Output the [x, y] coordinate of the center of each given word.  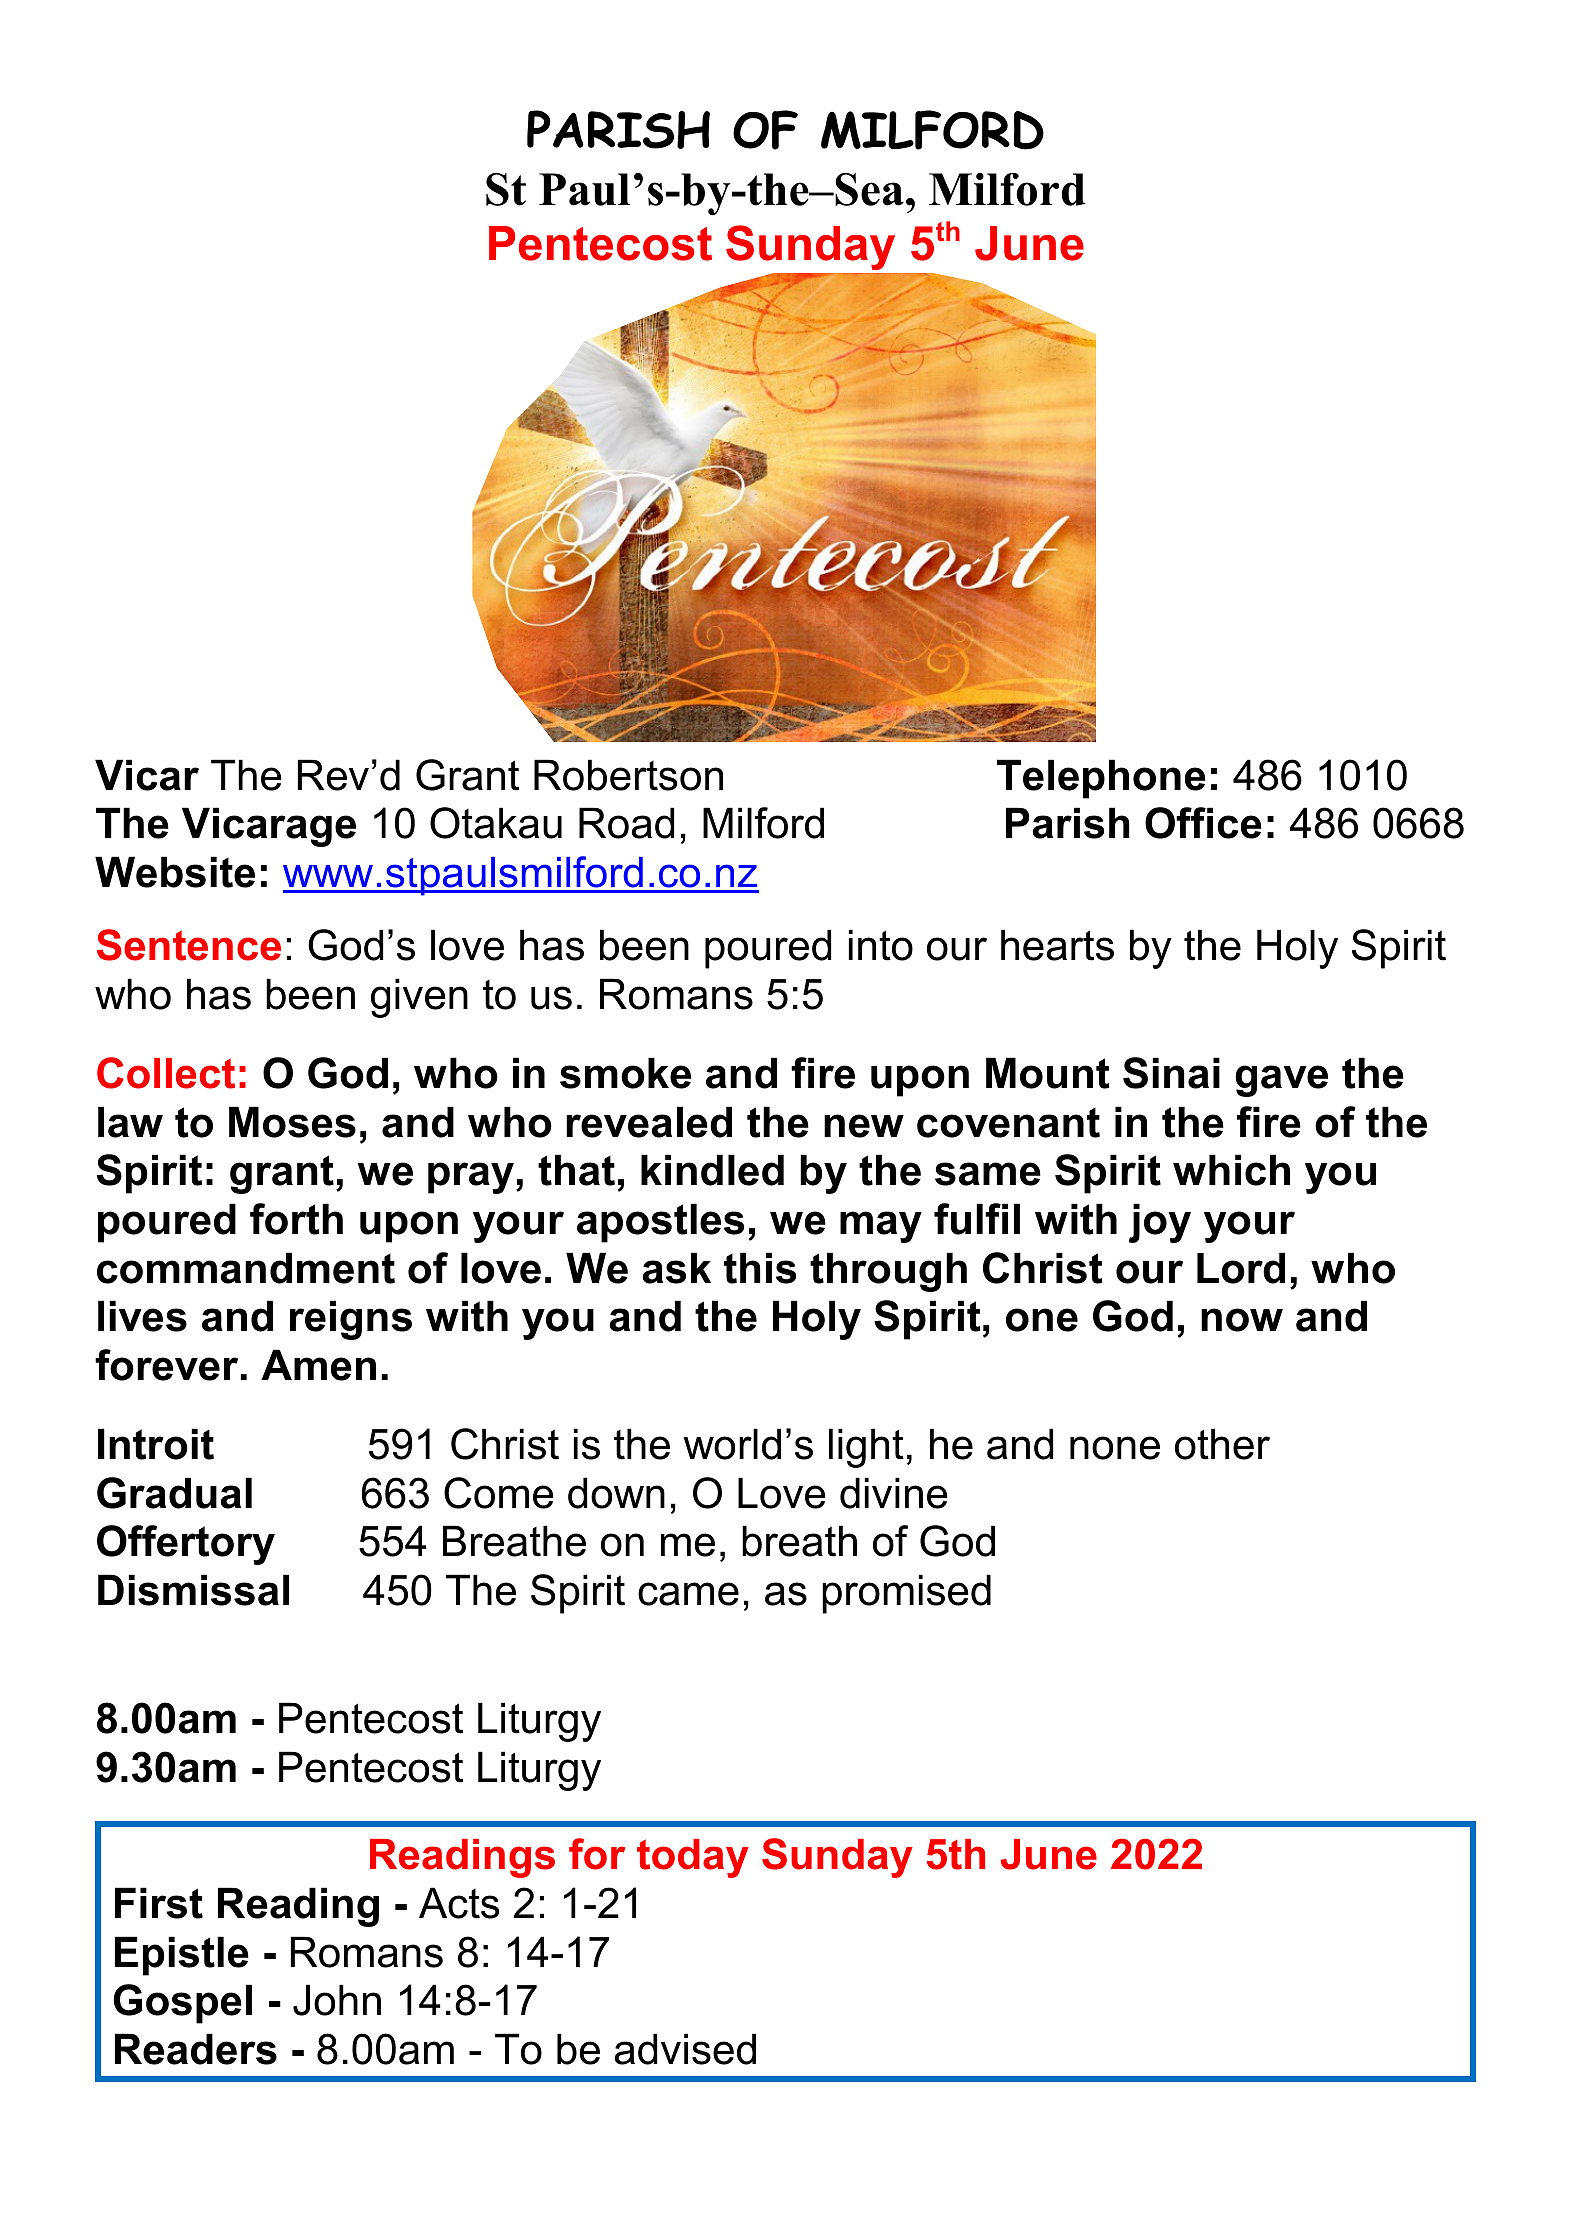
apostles [660, 1223]
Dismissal [193, 1590]
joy [1160, 1223]
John [337, 2000]
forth [296, 1219]
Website [175, 872]
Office [1203, 823]
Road [626, 823]
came [688, 1594]
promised [906, 1594]
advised [685, 2049]
